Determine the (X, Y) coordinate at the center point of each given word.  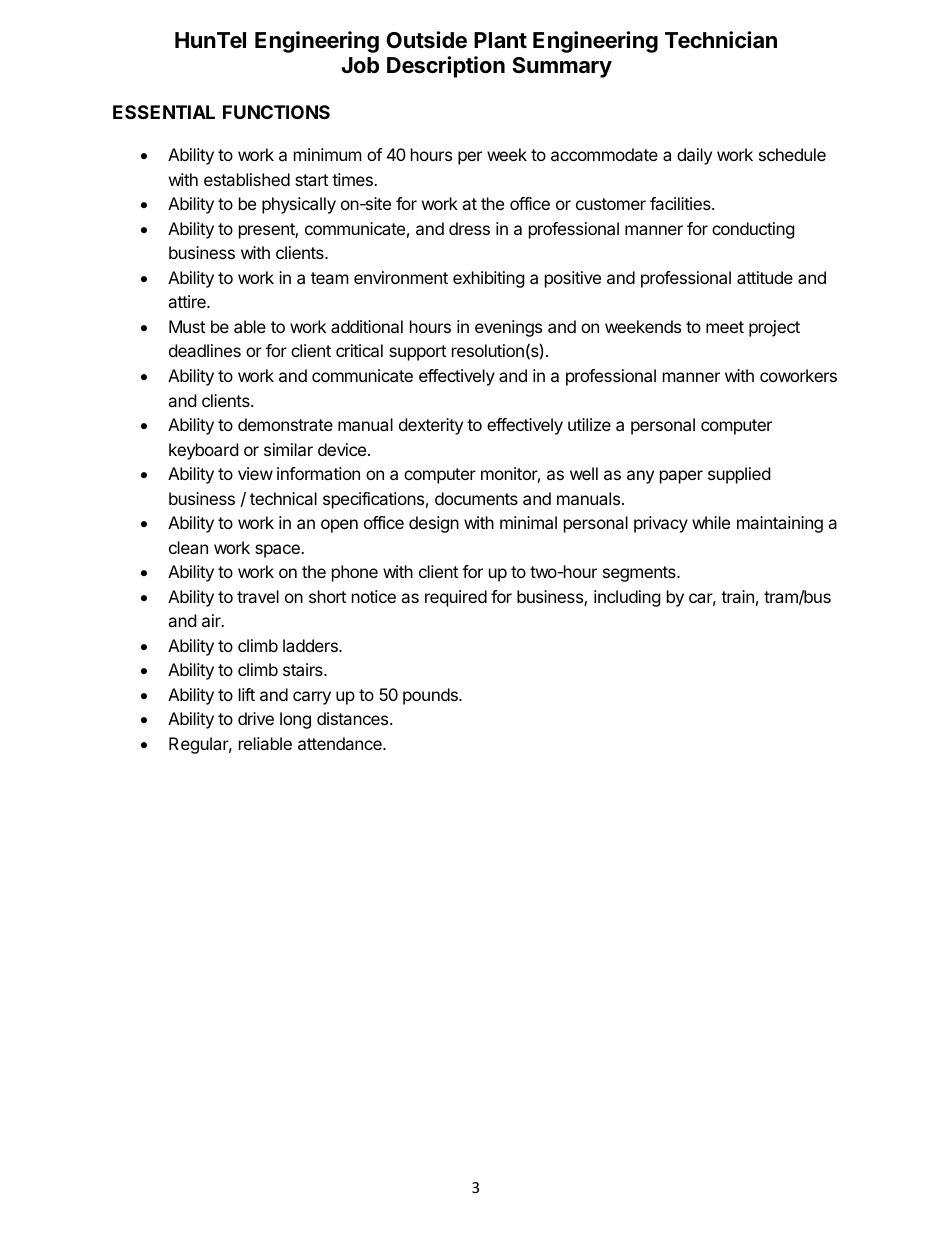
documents (476, 498)
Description (446, 67)
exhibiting (489, 279)
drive (256, 718)
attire (188, 301)
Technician (721, 40)
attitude (765, 277)
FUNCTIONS (276, 112)
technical (283, 498)
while (711, 522)
